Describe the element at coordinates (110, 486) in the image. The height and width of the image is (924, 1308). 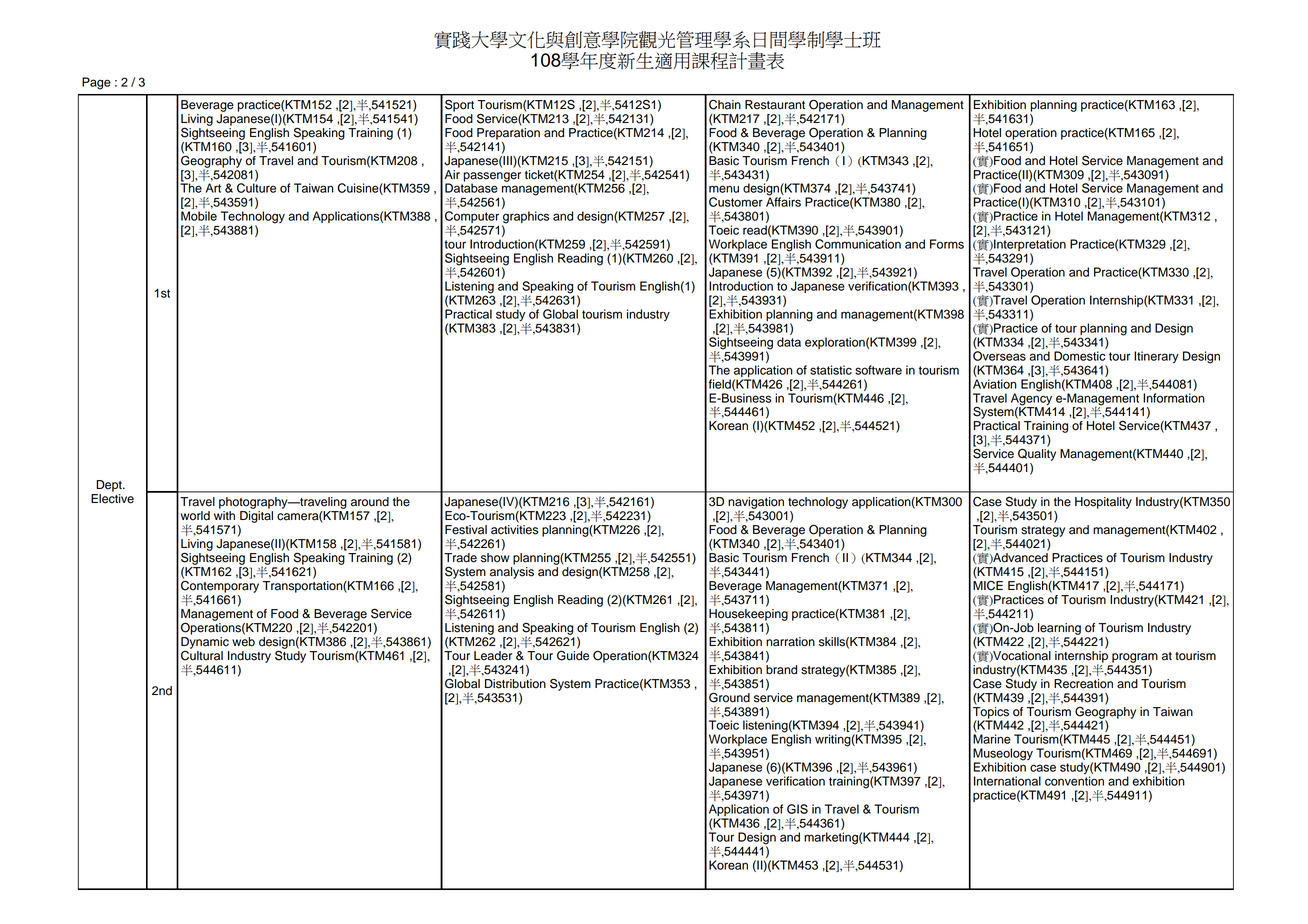
I see `Dept` at that location.
